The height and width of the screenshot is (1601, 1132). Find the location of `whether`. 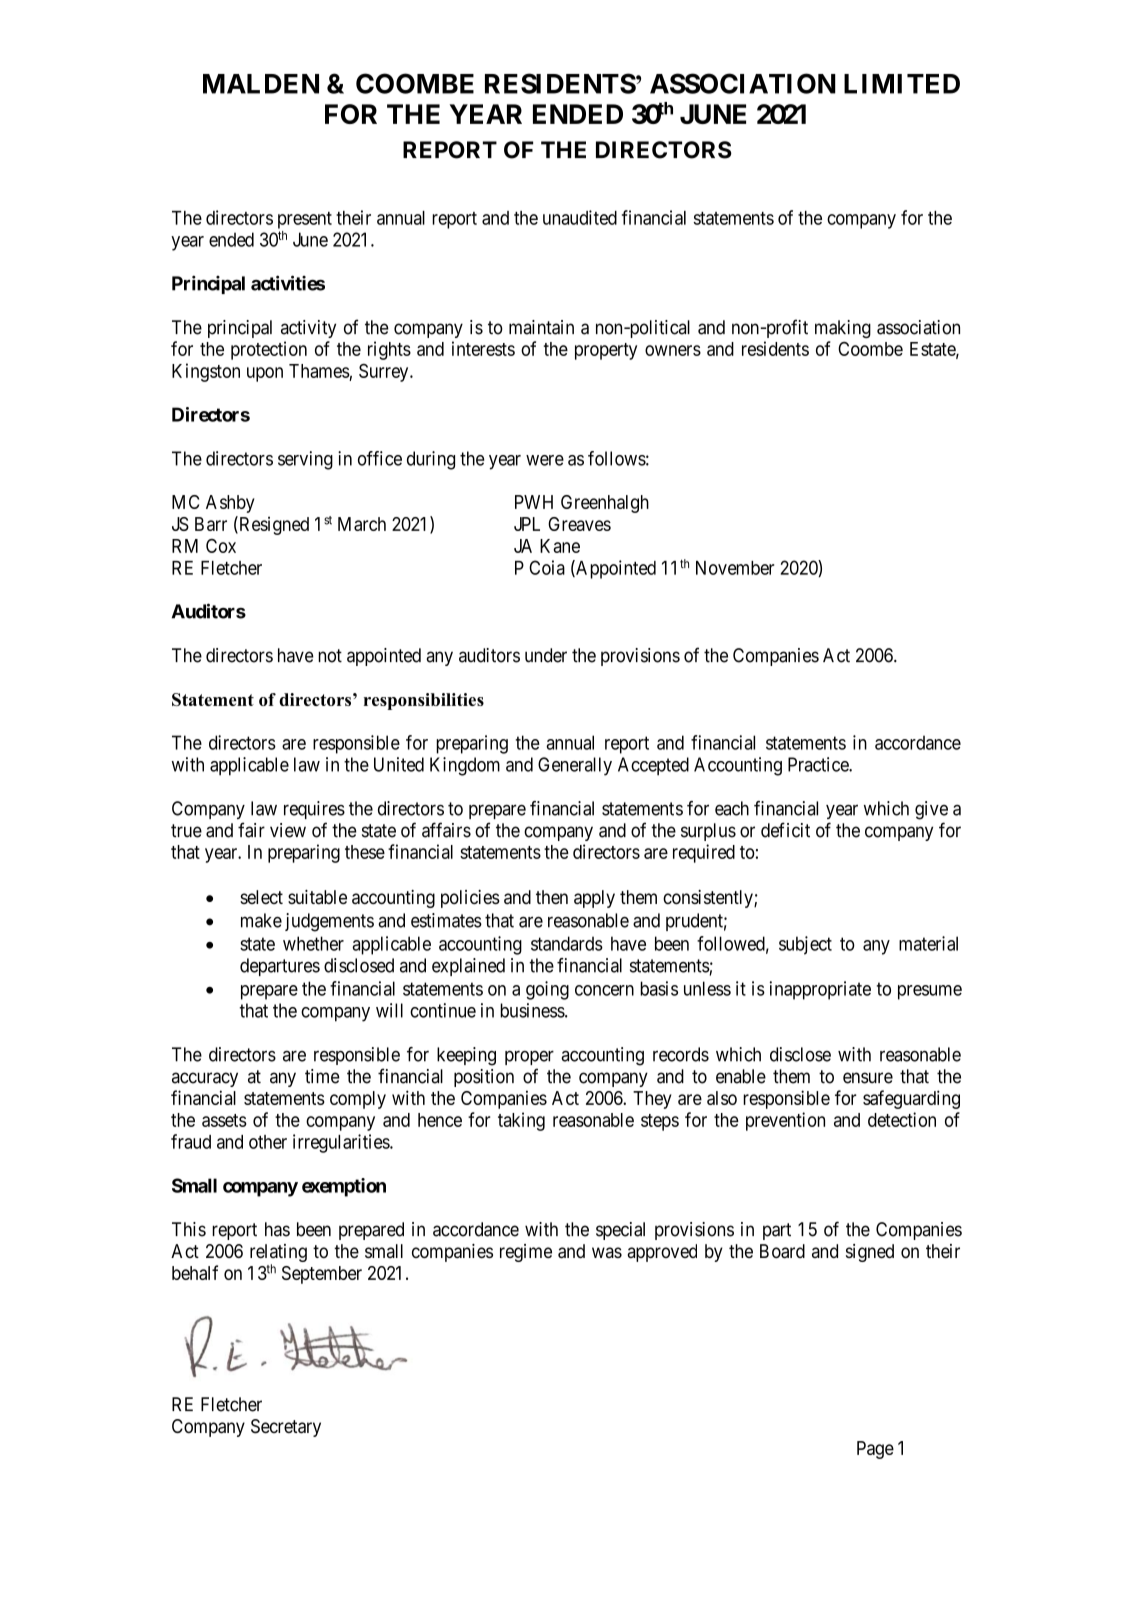

whether is located at coordinates (313, 943).
